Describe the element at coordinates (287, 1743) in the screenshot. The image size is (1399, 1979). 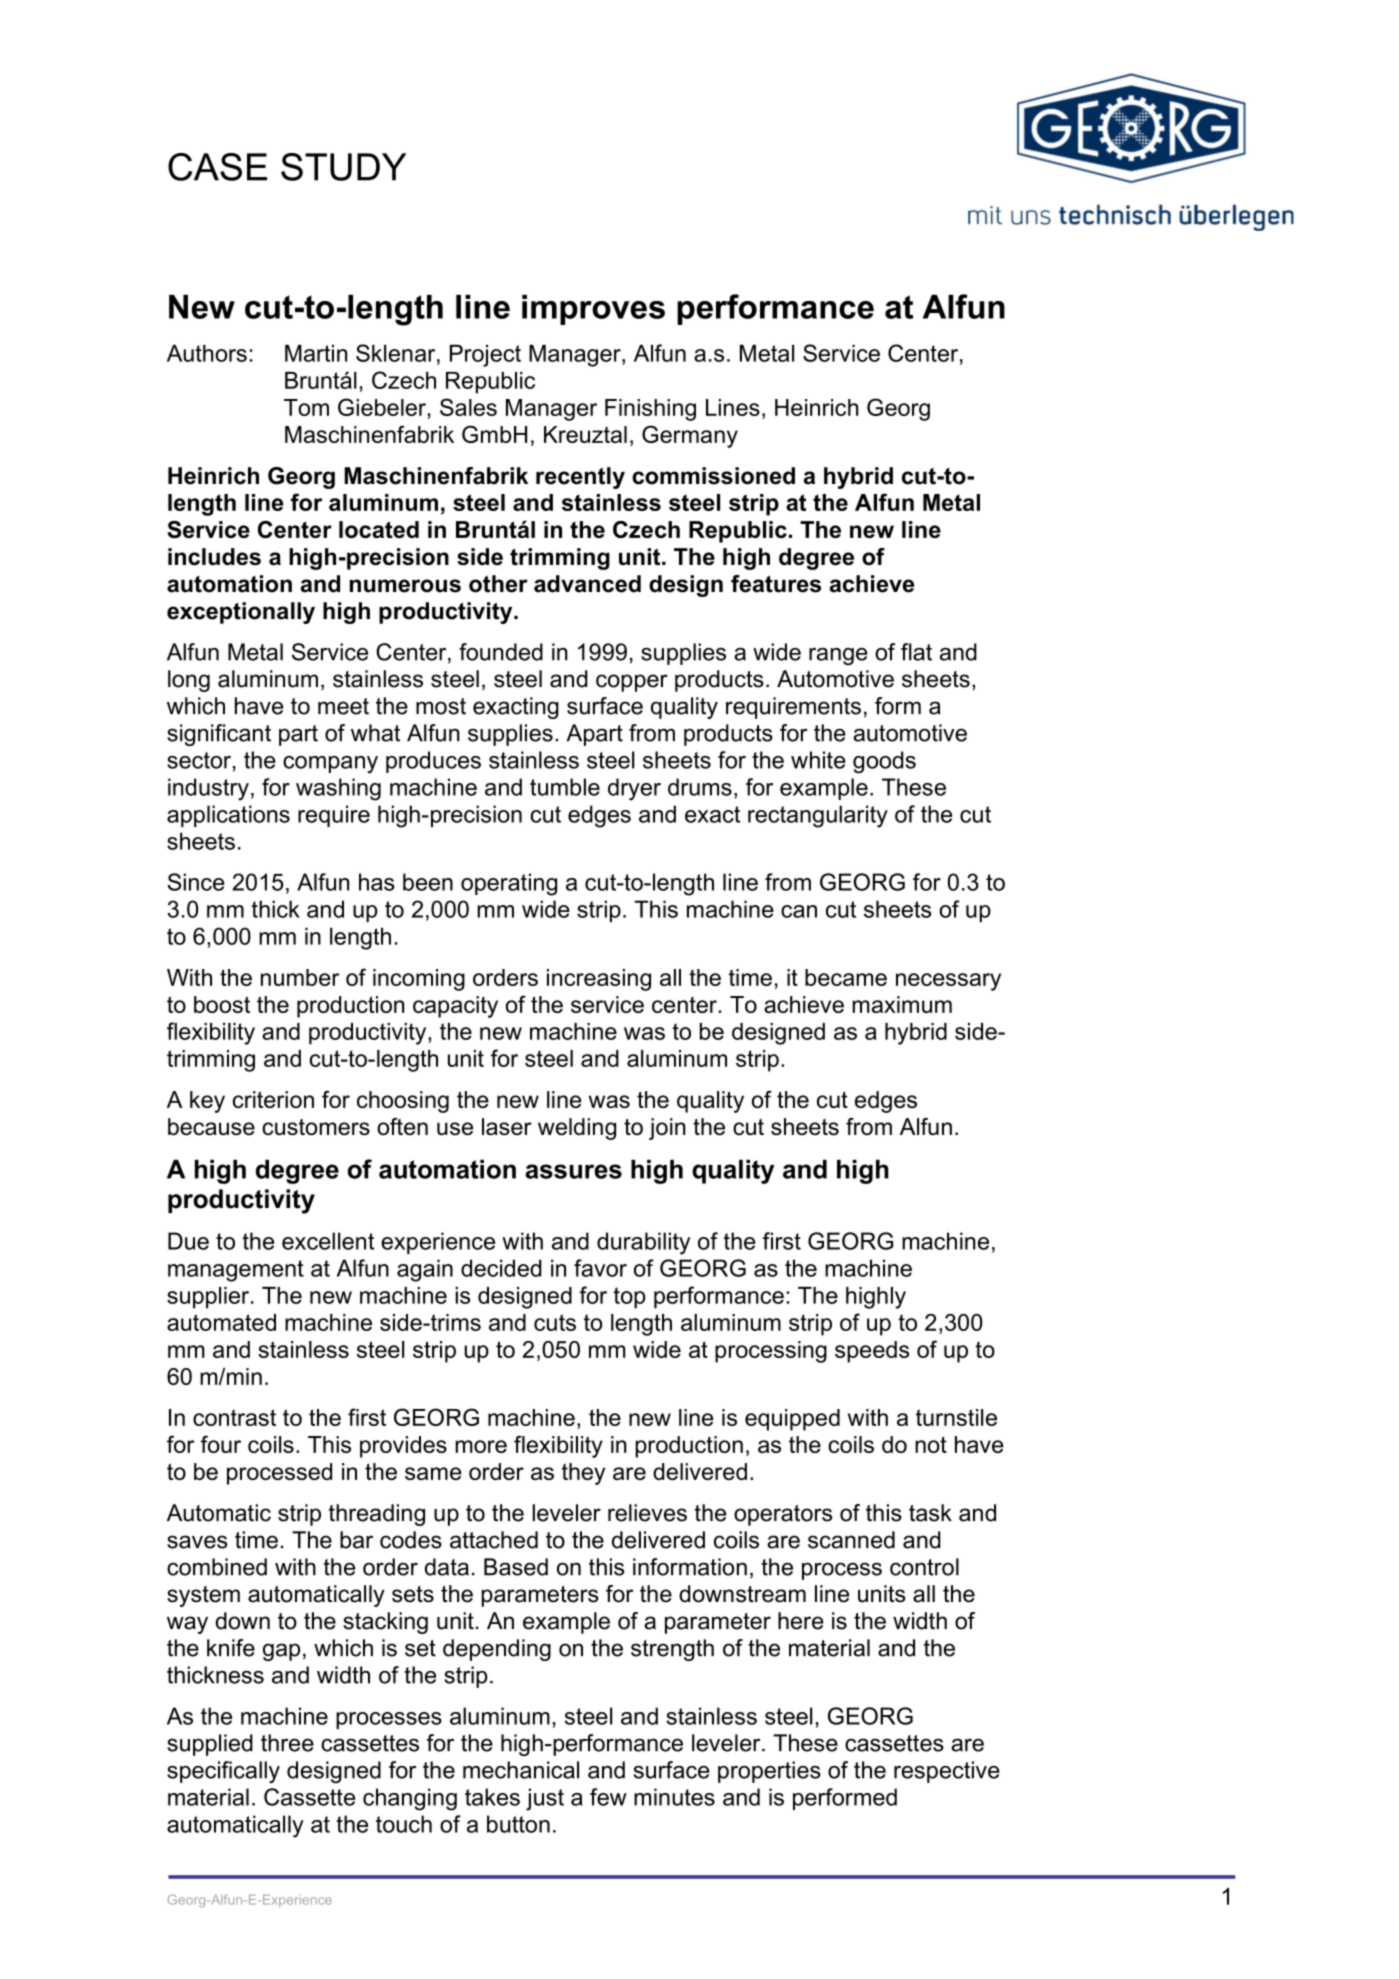
I see `three` at that location.
